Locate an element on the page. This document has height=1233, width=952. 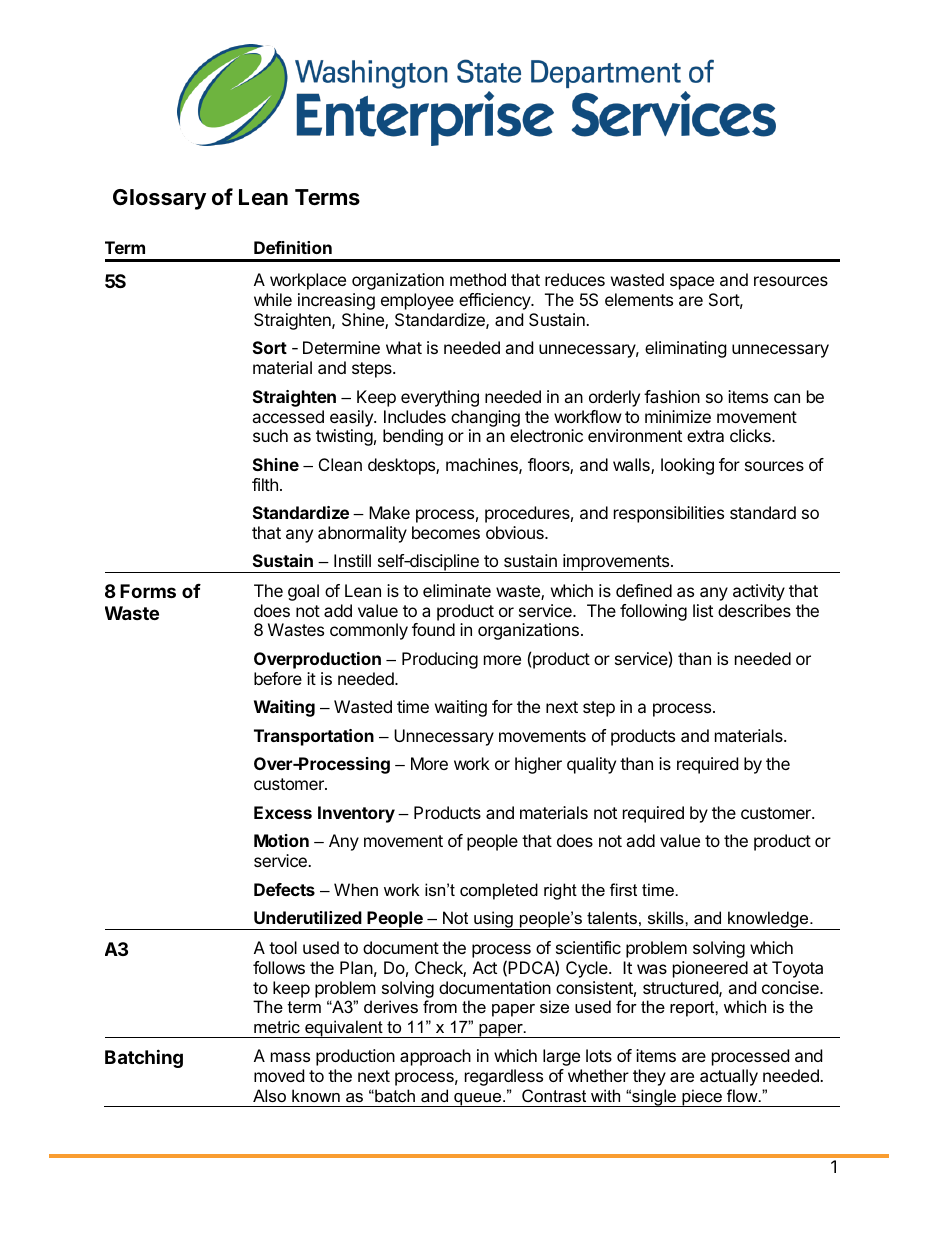
before is located at coordinates (278, 678).
